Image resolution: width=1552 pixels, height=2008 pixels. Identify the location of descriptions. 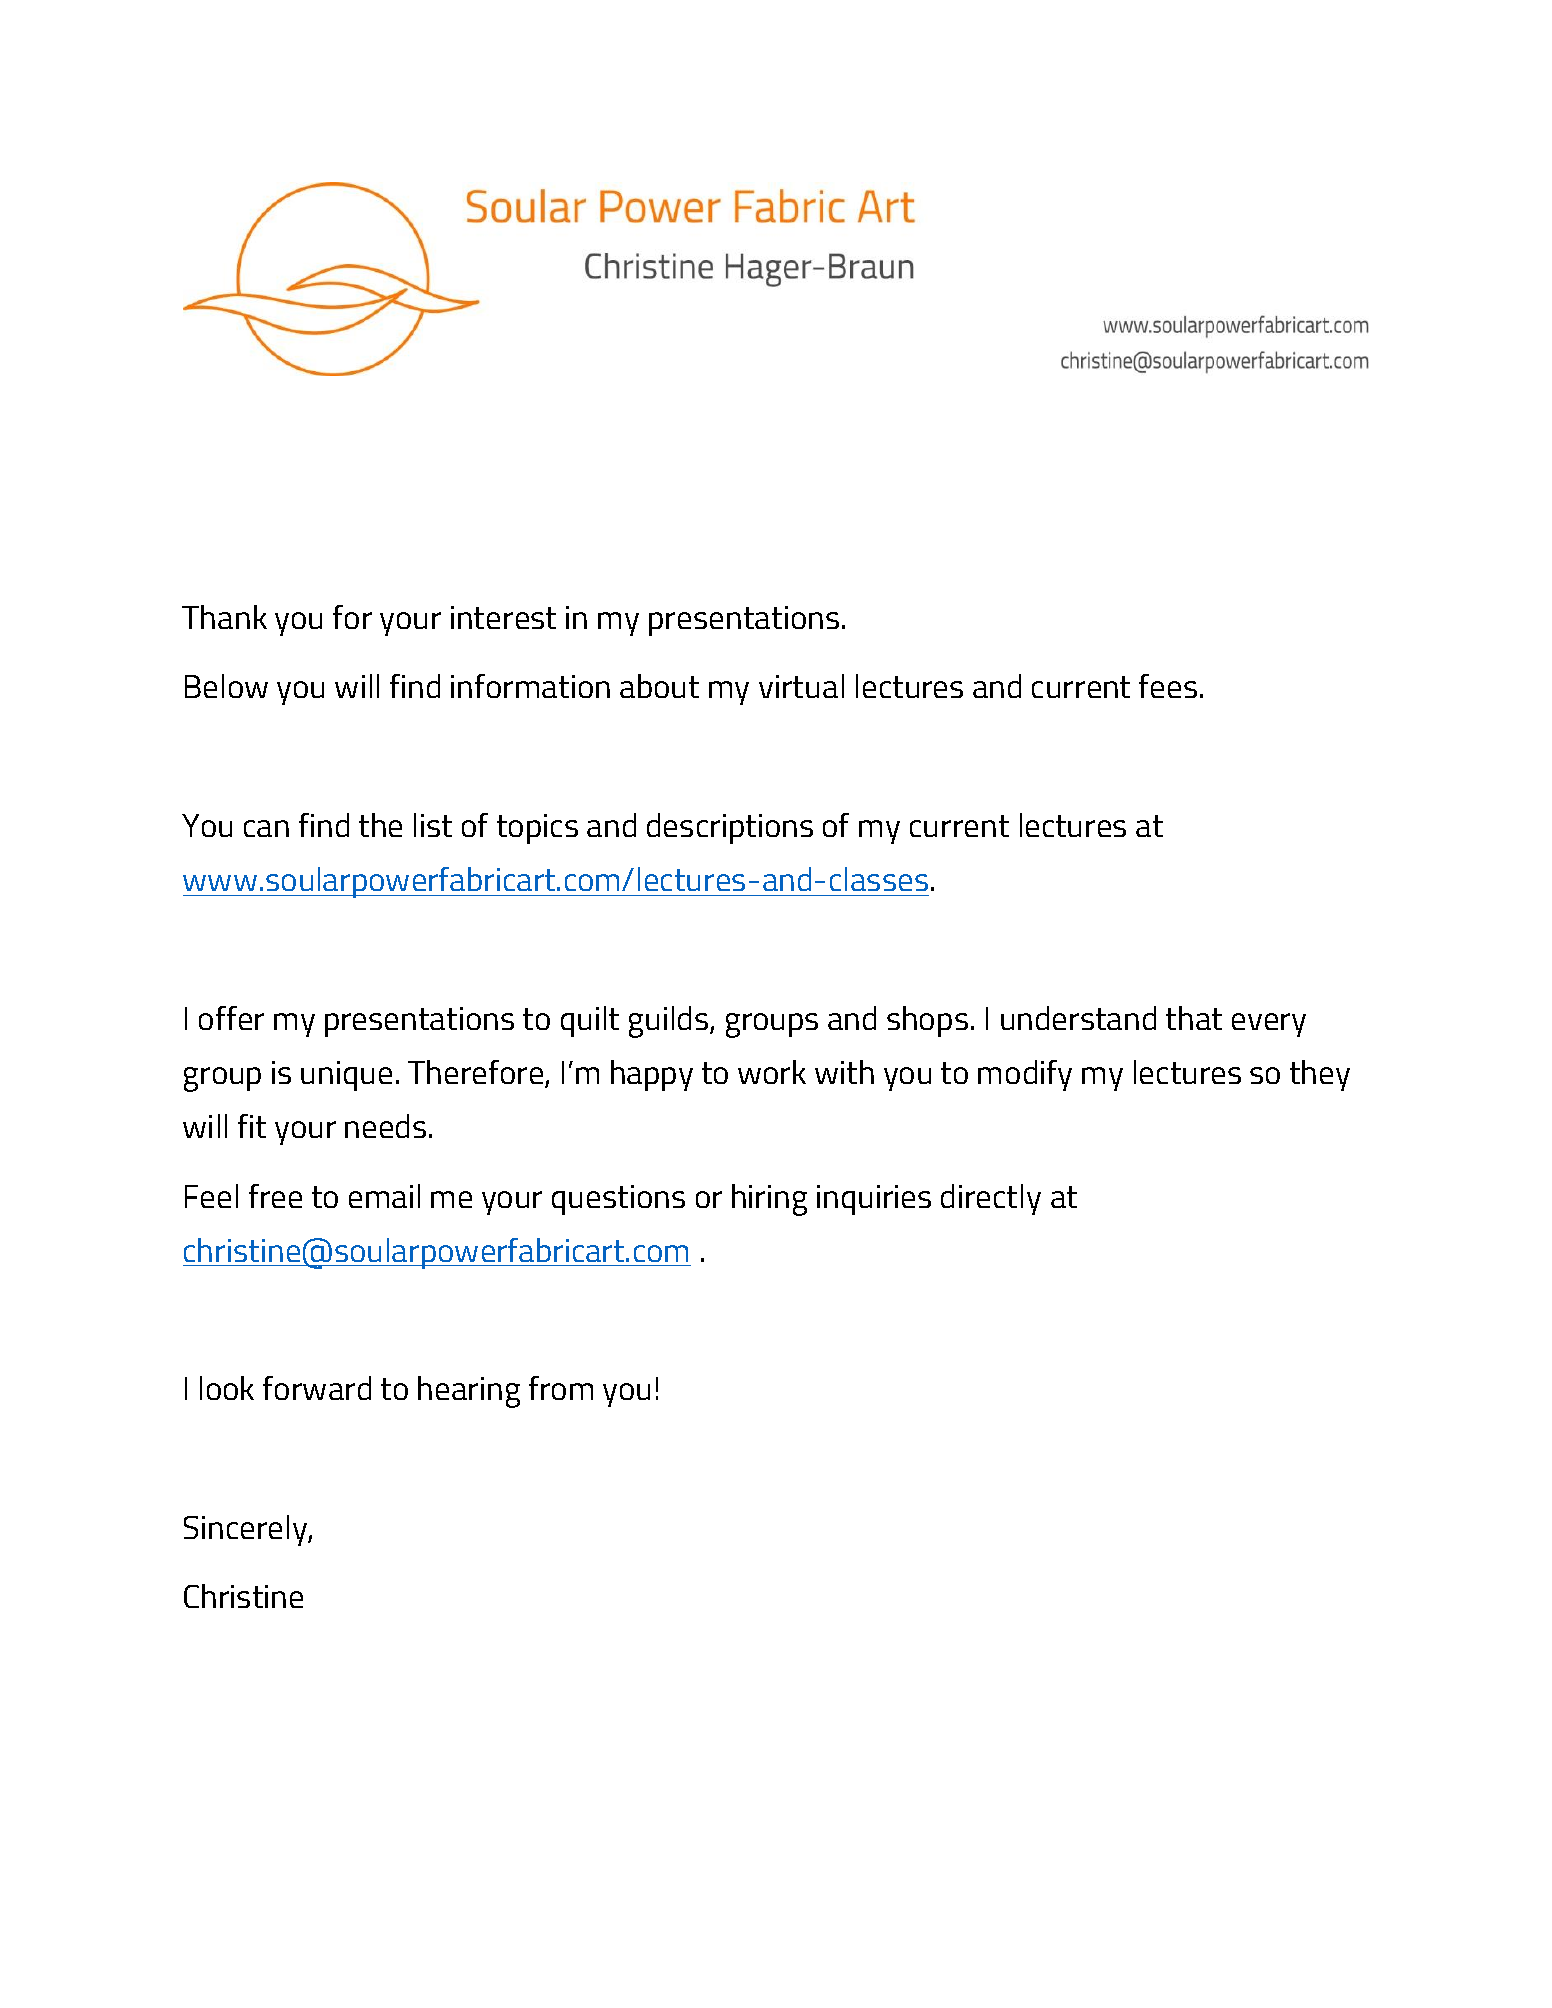
(730, 828).
